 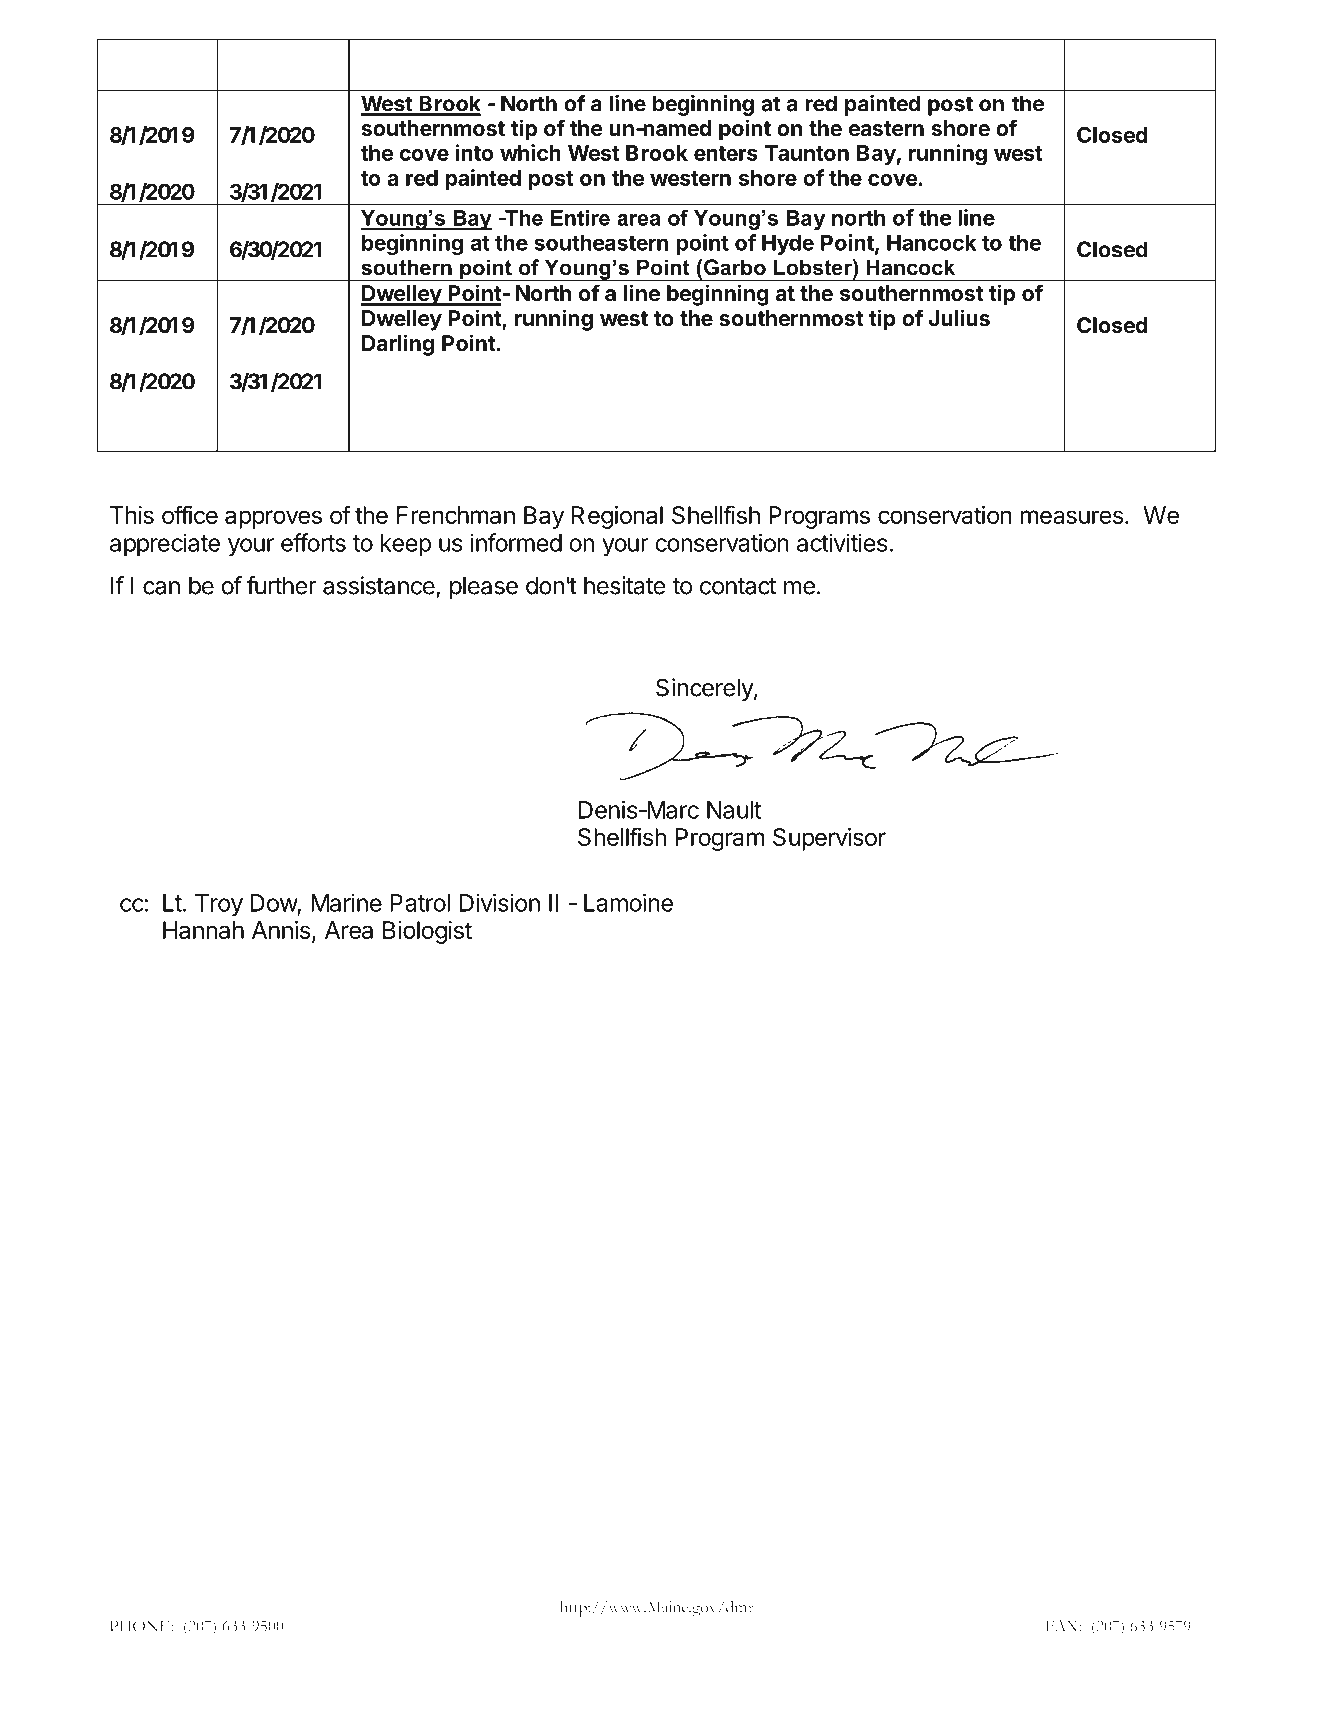 I want to click on Supervisor, so click(x=829, y=839).
